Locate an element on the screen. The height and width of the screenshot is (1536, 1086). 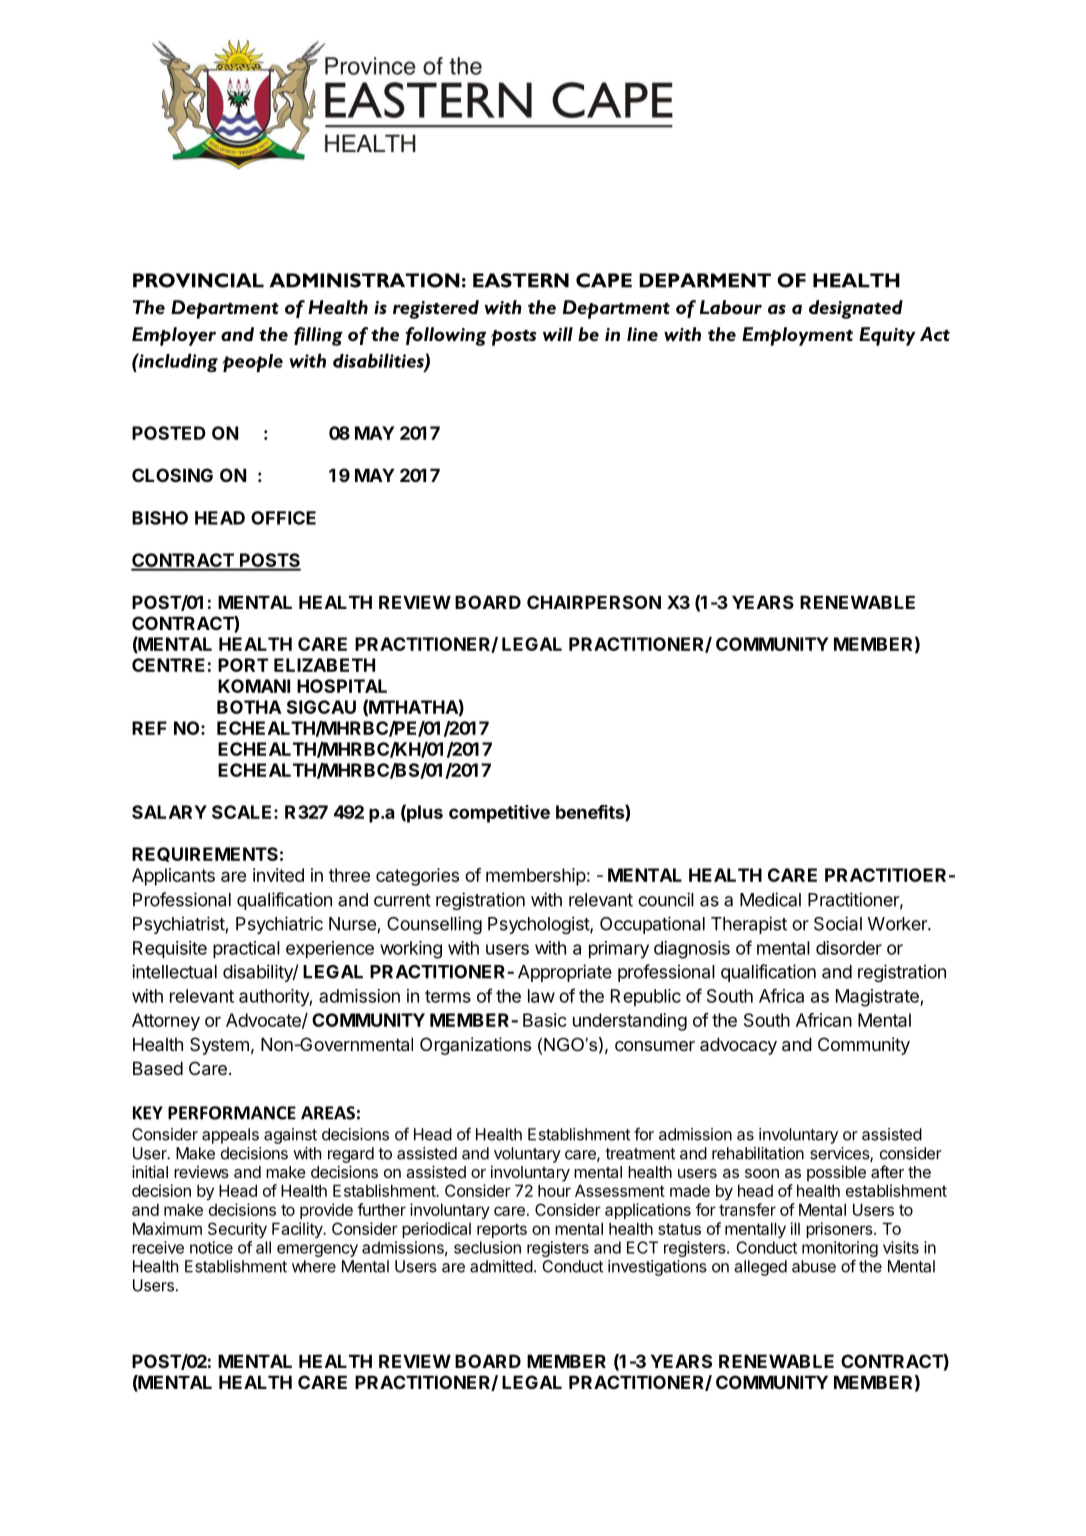
CENTRE is located at coordinates (168, 665).
